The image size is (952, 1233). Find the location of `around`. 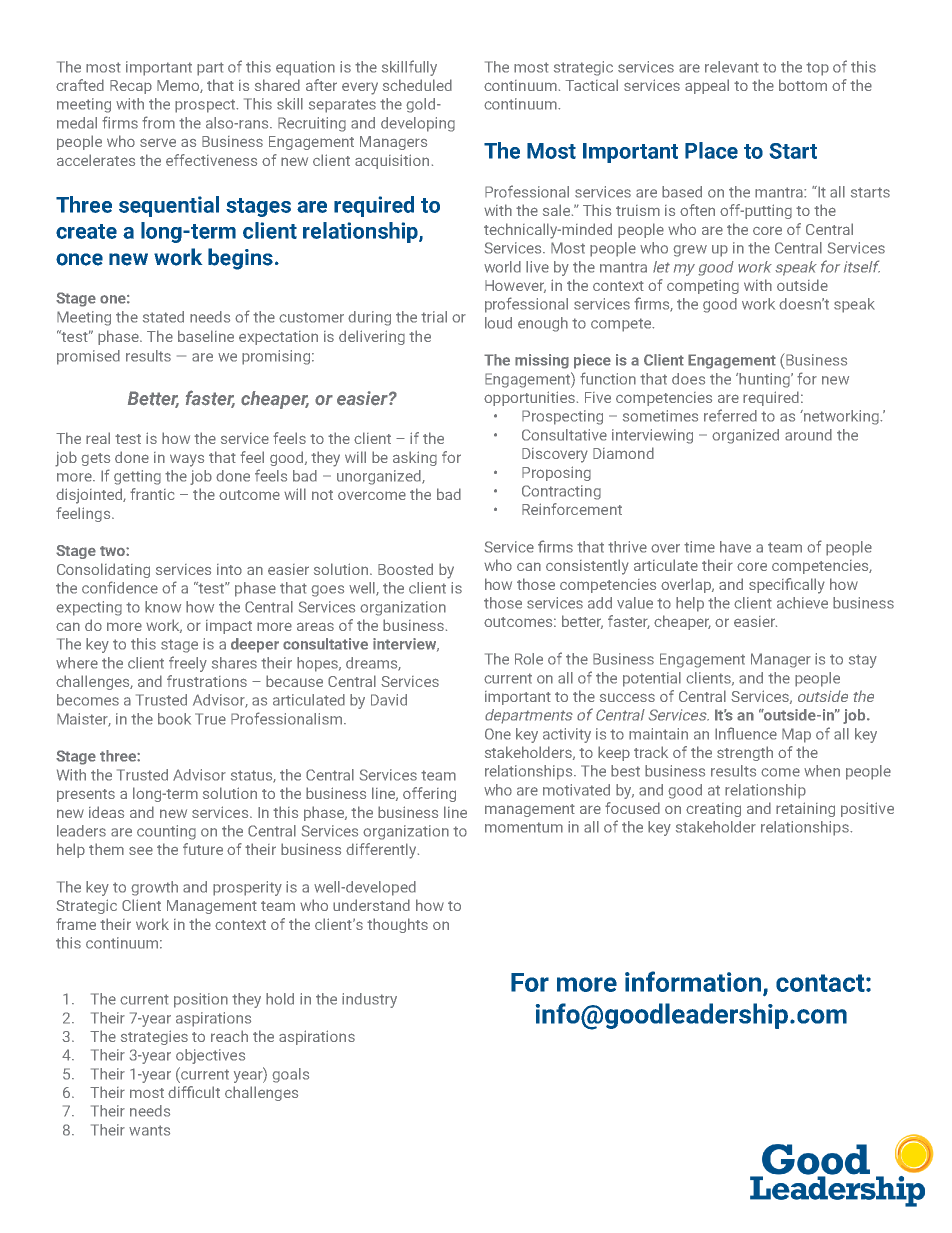

around is located at coordinates (808, 435).
